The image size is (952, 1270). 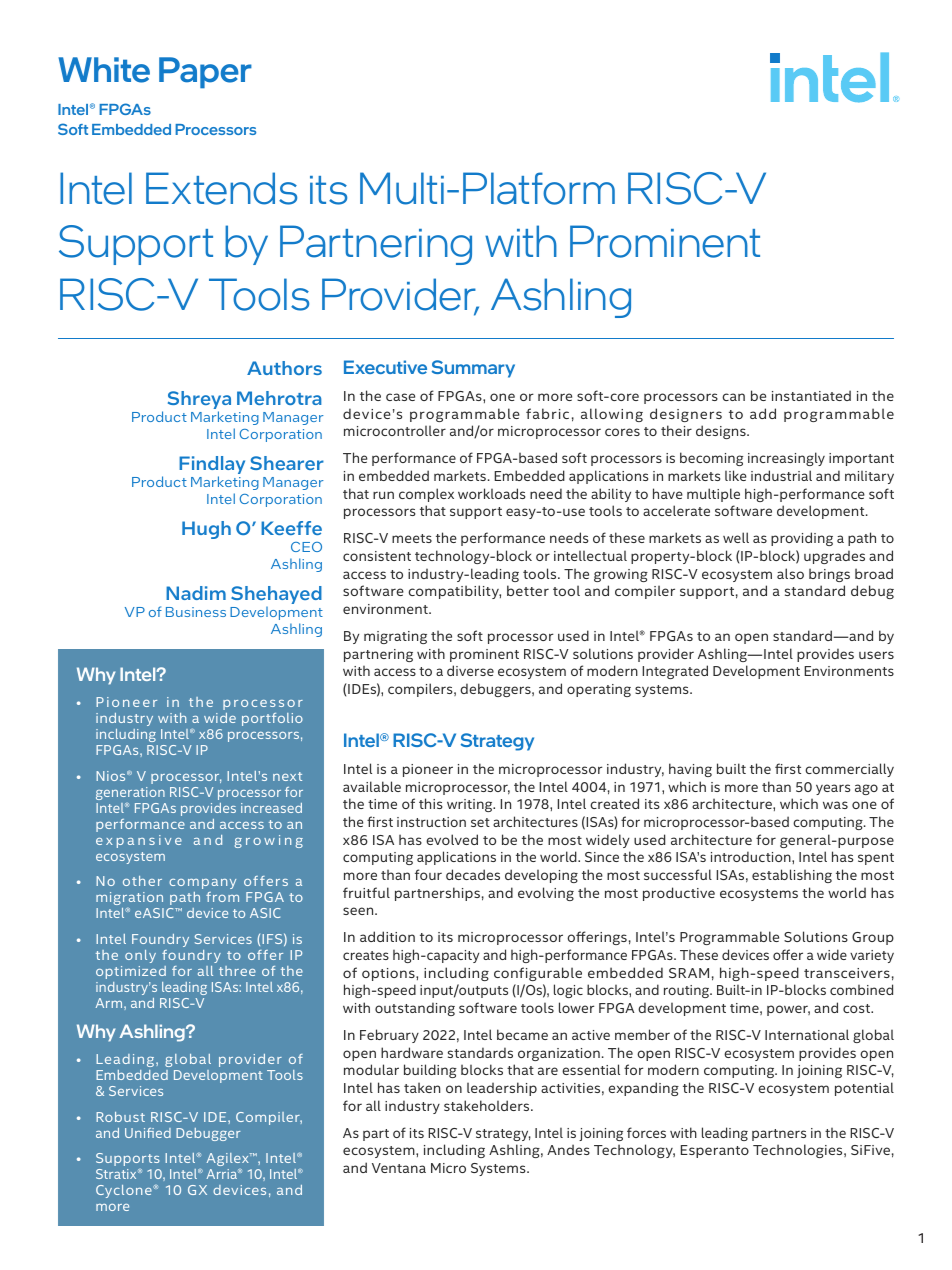 What do you see at coordinates (473, 874) in the document?
I see `decades` at bounding box center [473, 874].
